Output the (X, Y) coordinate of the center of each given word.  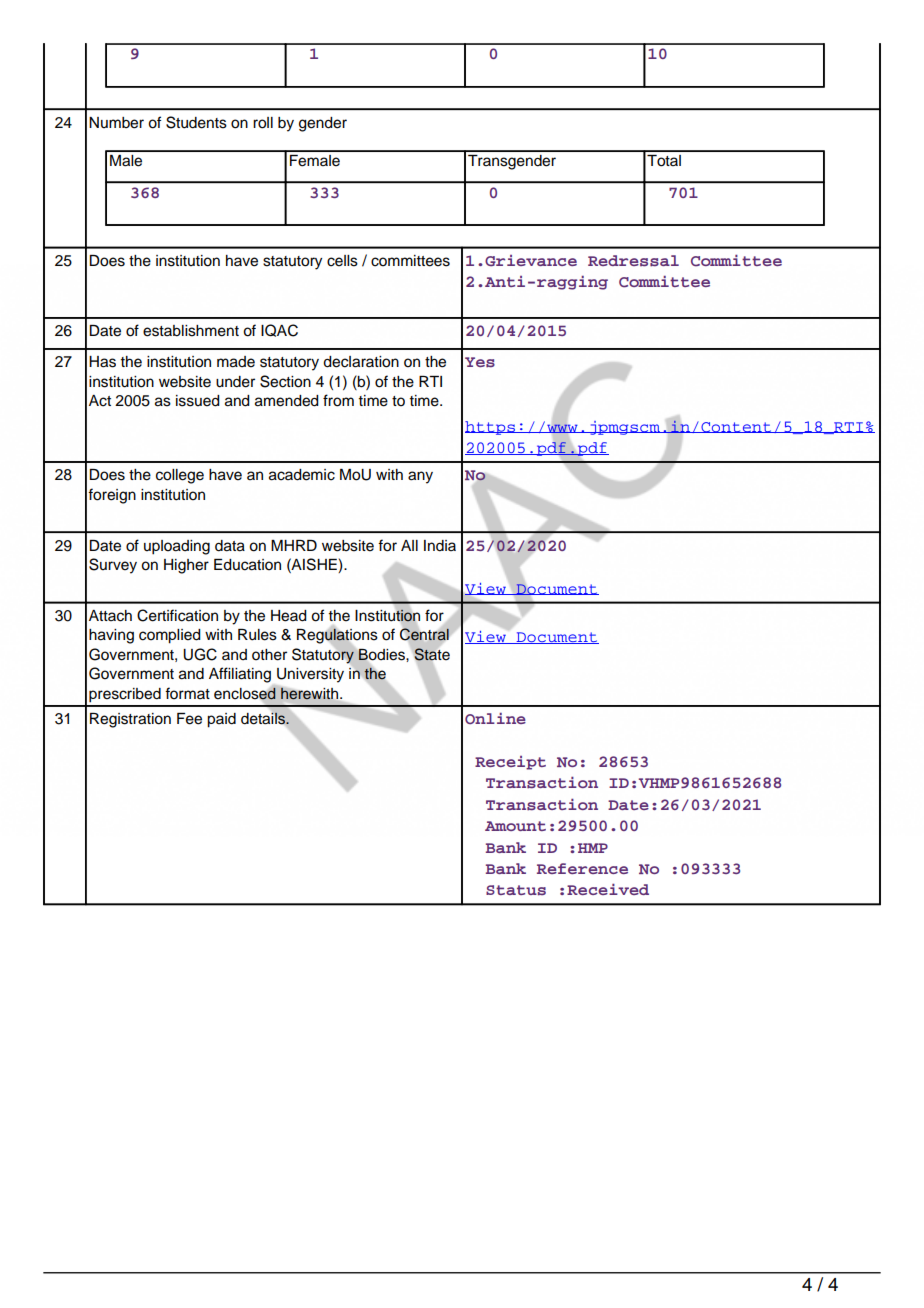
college (180, 476)
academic (302, 475)
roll (263, 123)
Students (196, 122)
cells (342, 261)
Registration (130, 720)
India (440, 546)
